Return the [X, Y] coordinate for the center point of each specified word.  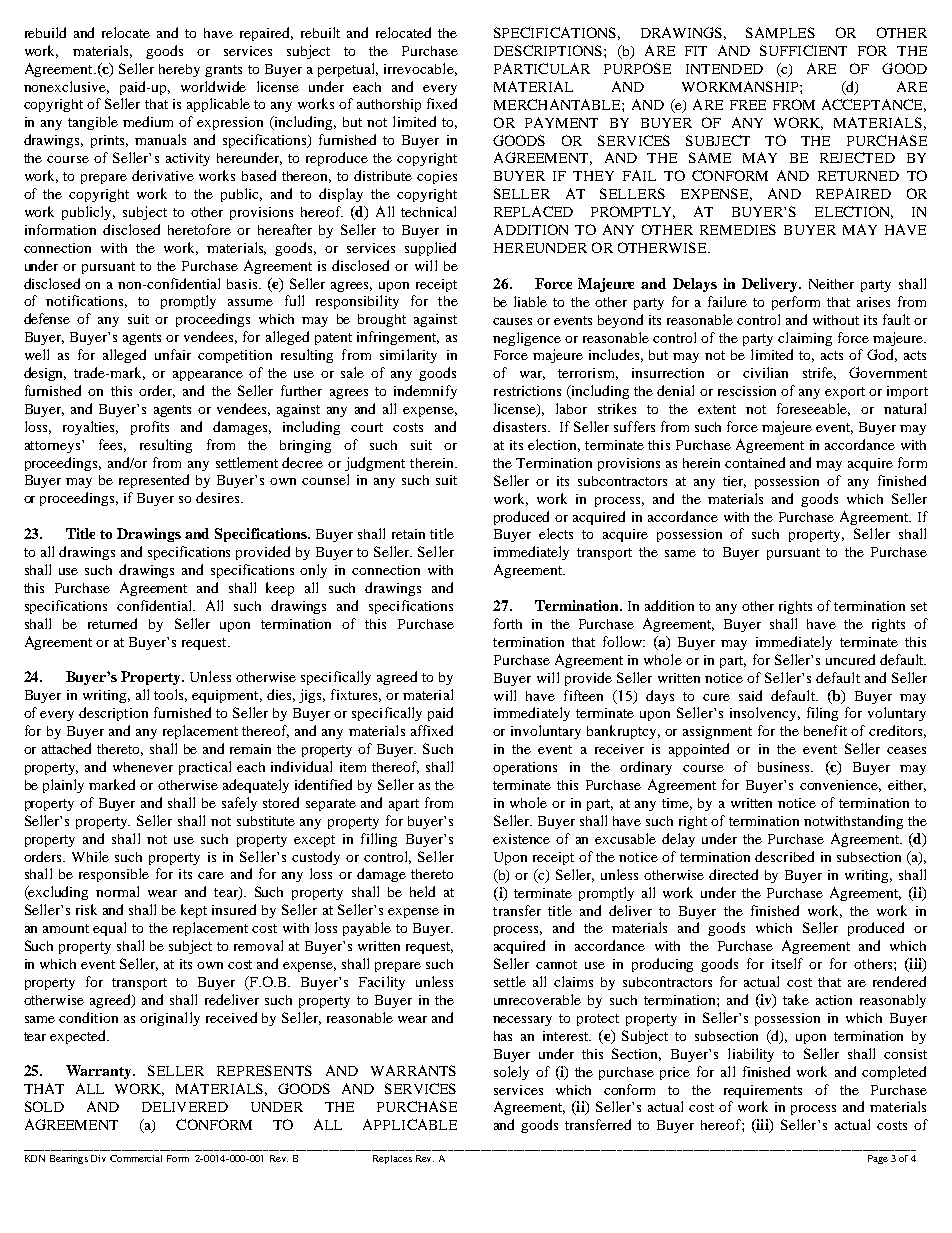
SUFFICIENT [803, 50]
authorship [389, 105]
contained [755, 462]
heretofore [199, 229]
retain [408, 534]
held [422, 891]
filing [822, 714]
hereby [179, 70]
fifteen [583, 695]
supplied [430, 249]
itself [787, 963]
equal [109, 929]
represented [154, 481]
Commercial [136, 1158]
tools [170, 695]
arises [873, 302]
